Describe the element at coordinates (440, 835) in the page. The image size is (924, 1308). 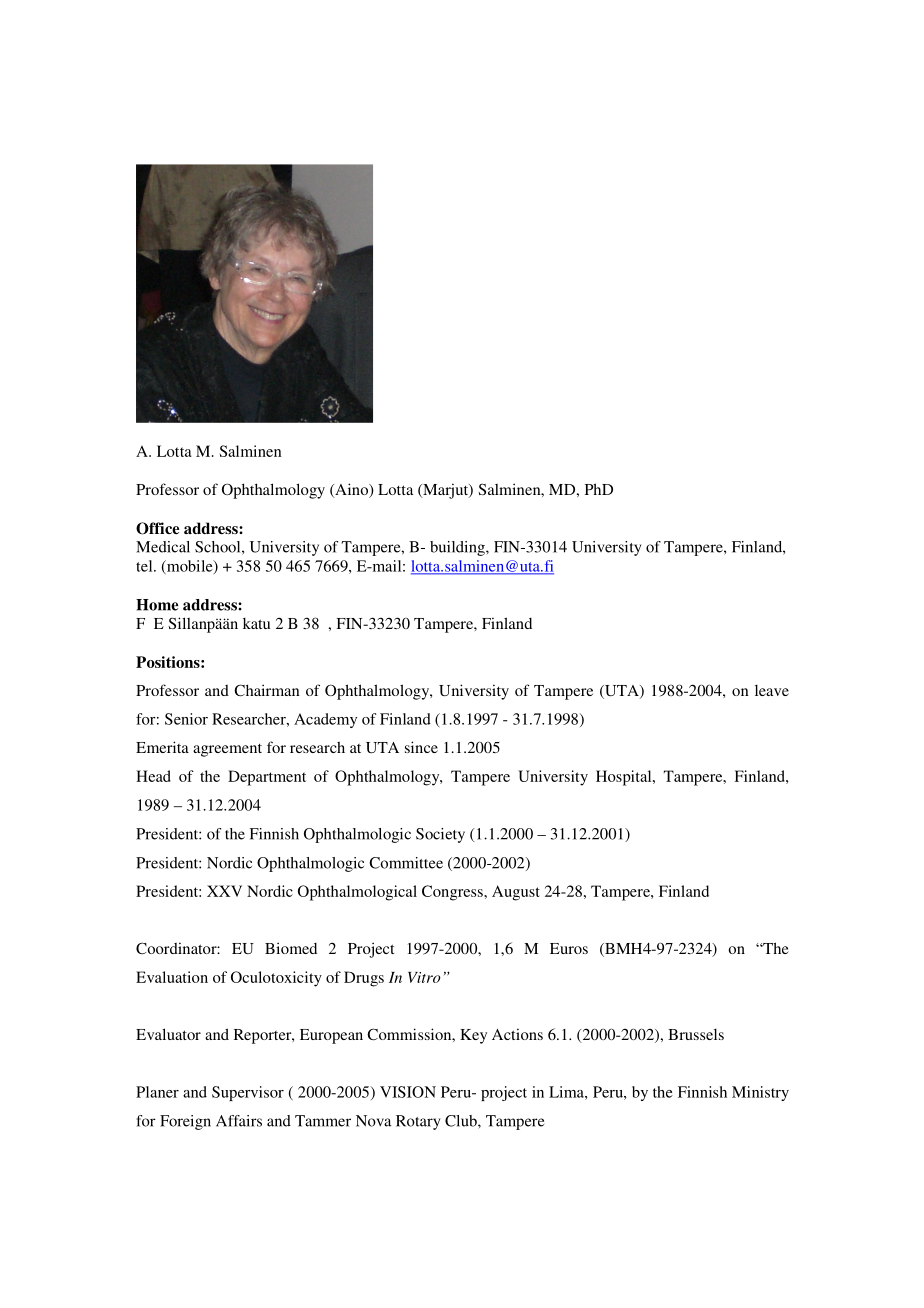
I see `Society` at that location.
